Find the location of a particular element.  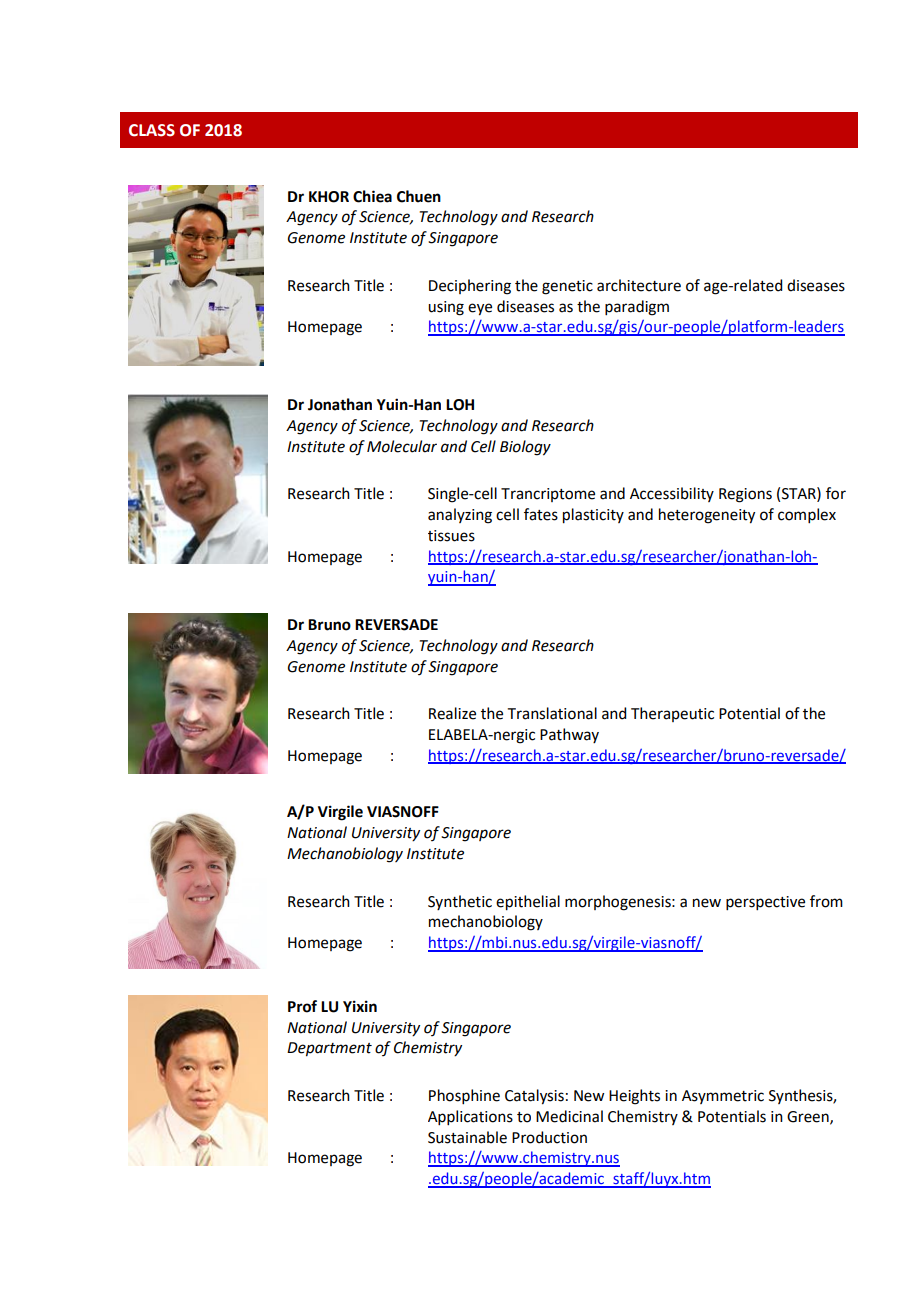

architecture is located at coordinates (639, 285).
